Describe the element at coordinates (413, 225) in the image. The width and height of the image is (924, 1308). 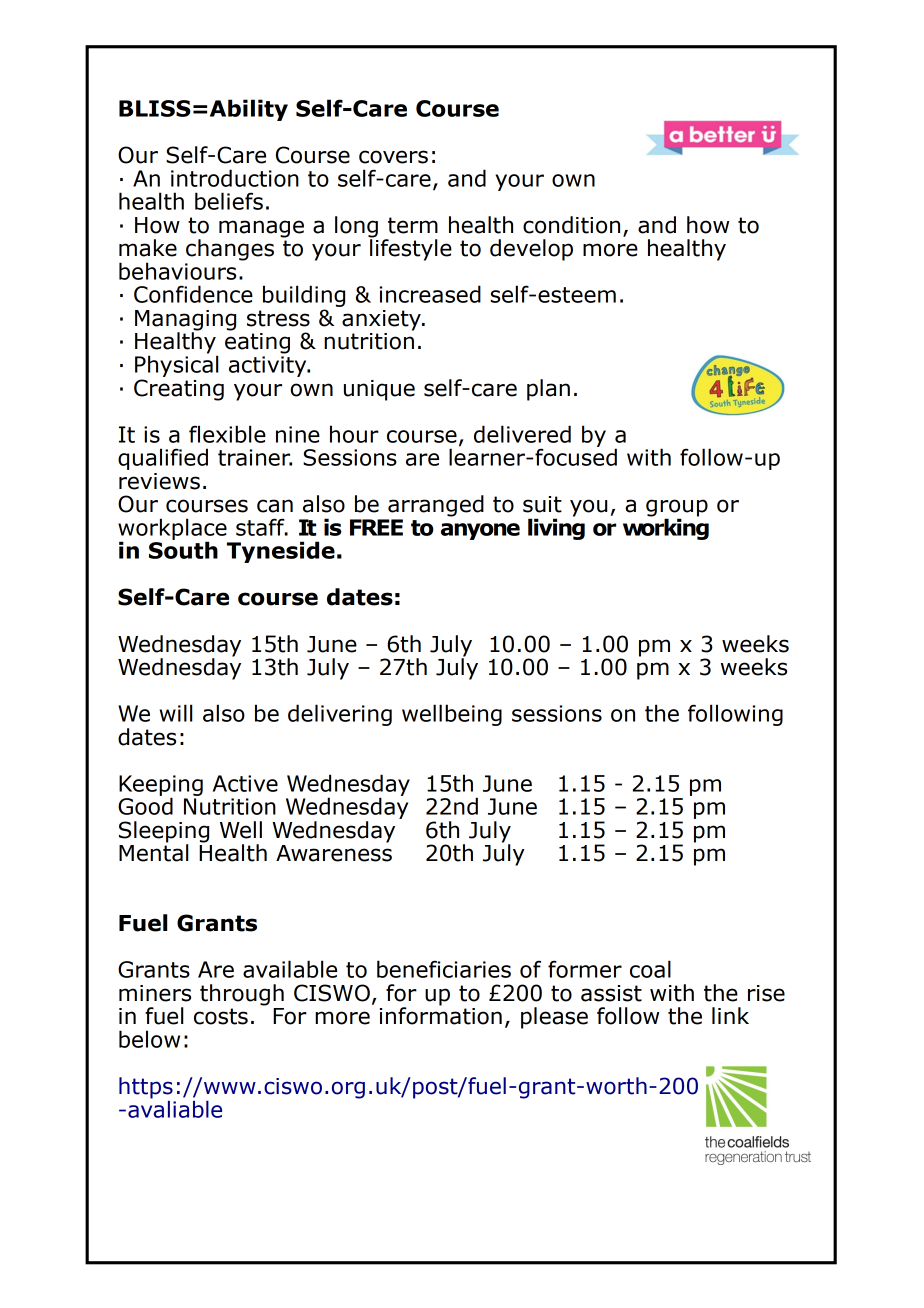
I see `term` at that location.
